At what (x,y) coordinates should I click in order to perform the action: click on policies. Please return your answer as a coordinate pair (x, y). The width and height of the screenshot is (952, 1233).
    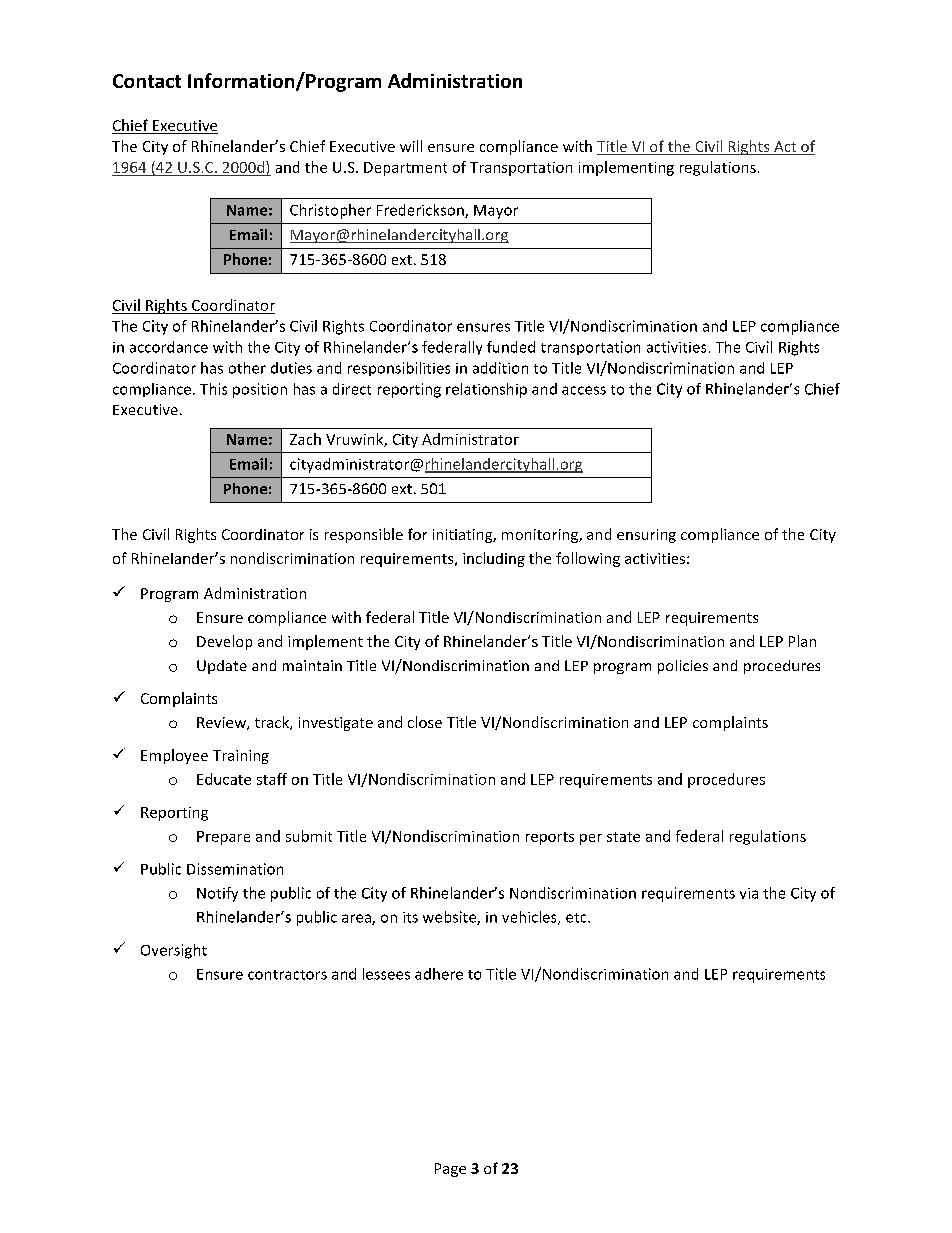
    Looking at the image, I should click on (683, 667).
